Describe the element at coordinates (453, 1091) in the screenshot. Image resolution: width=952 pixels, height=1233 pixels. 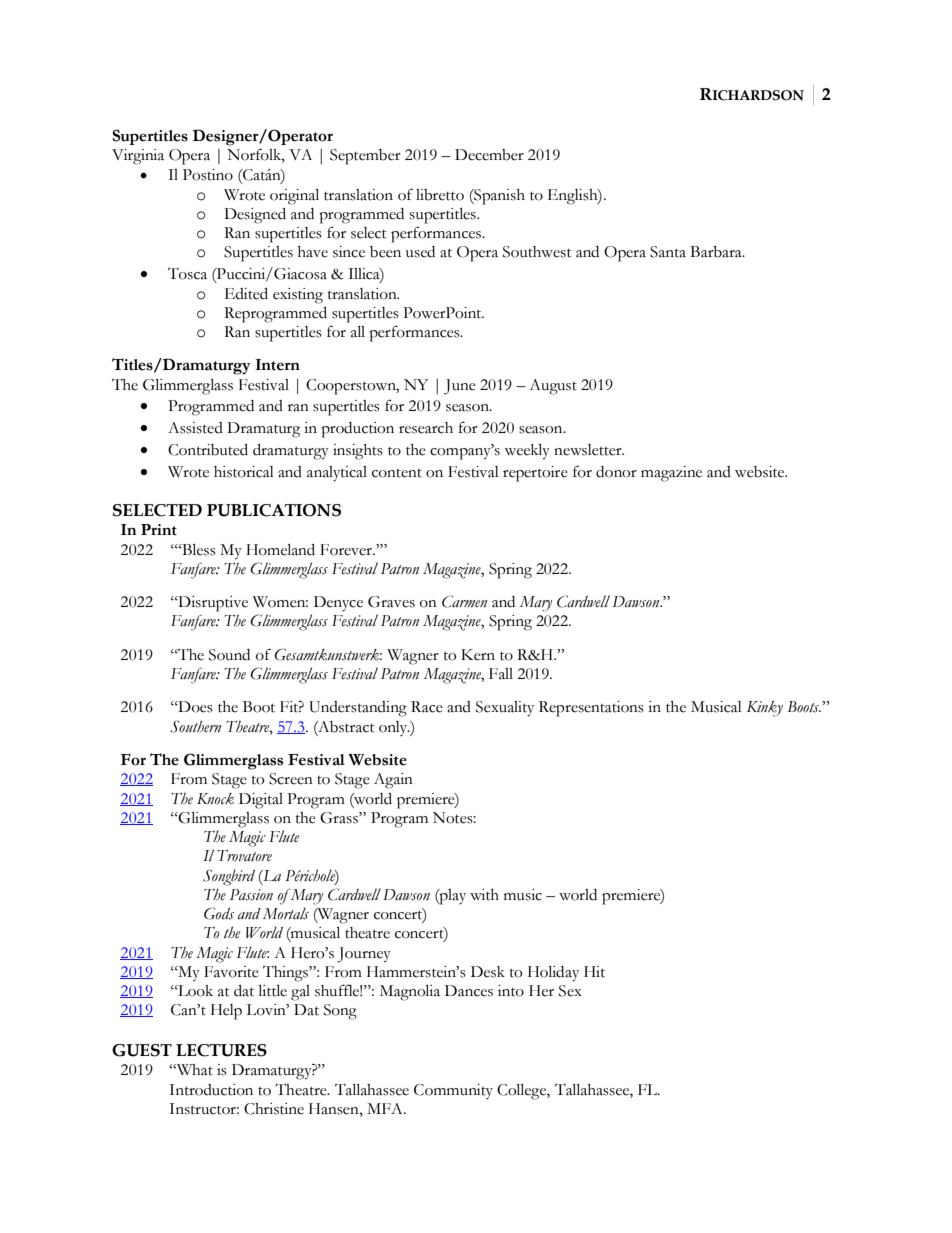
I see `Community` at that location.
